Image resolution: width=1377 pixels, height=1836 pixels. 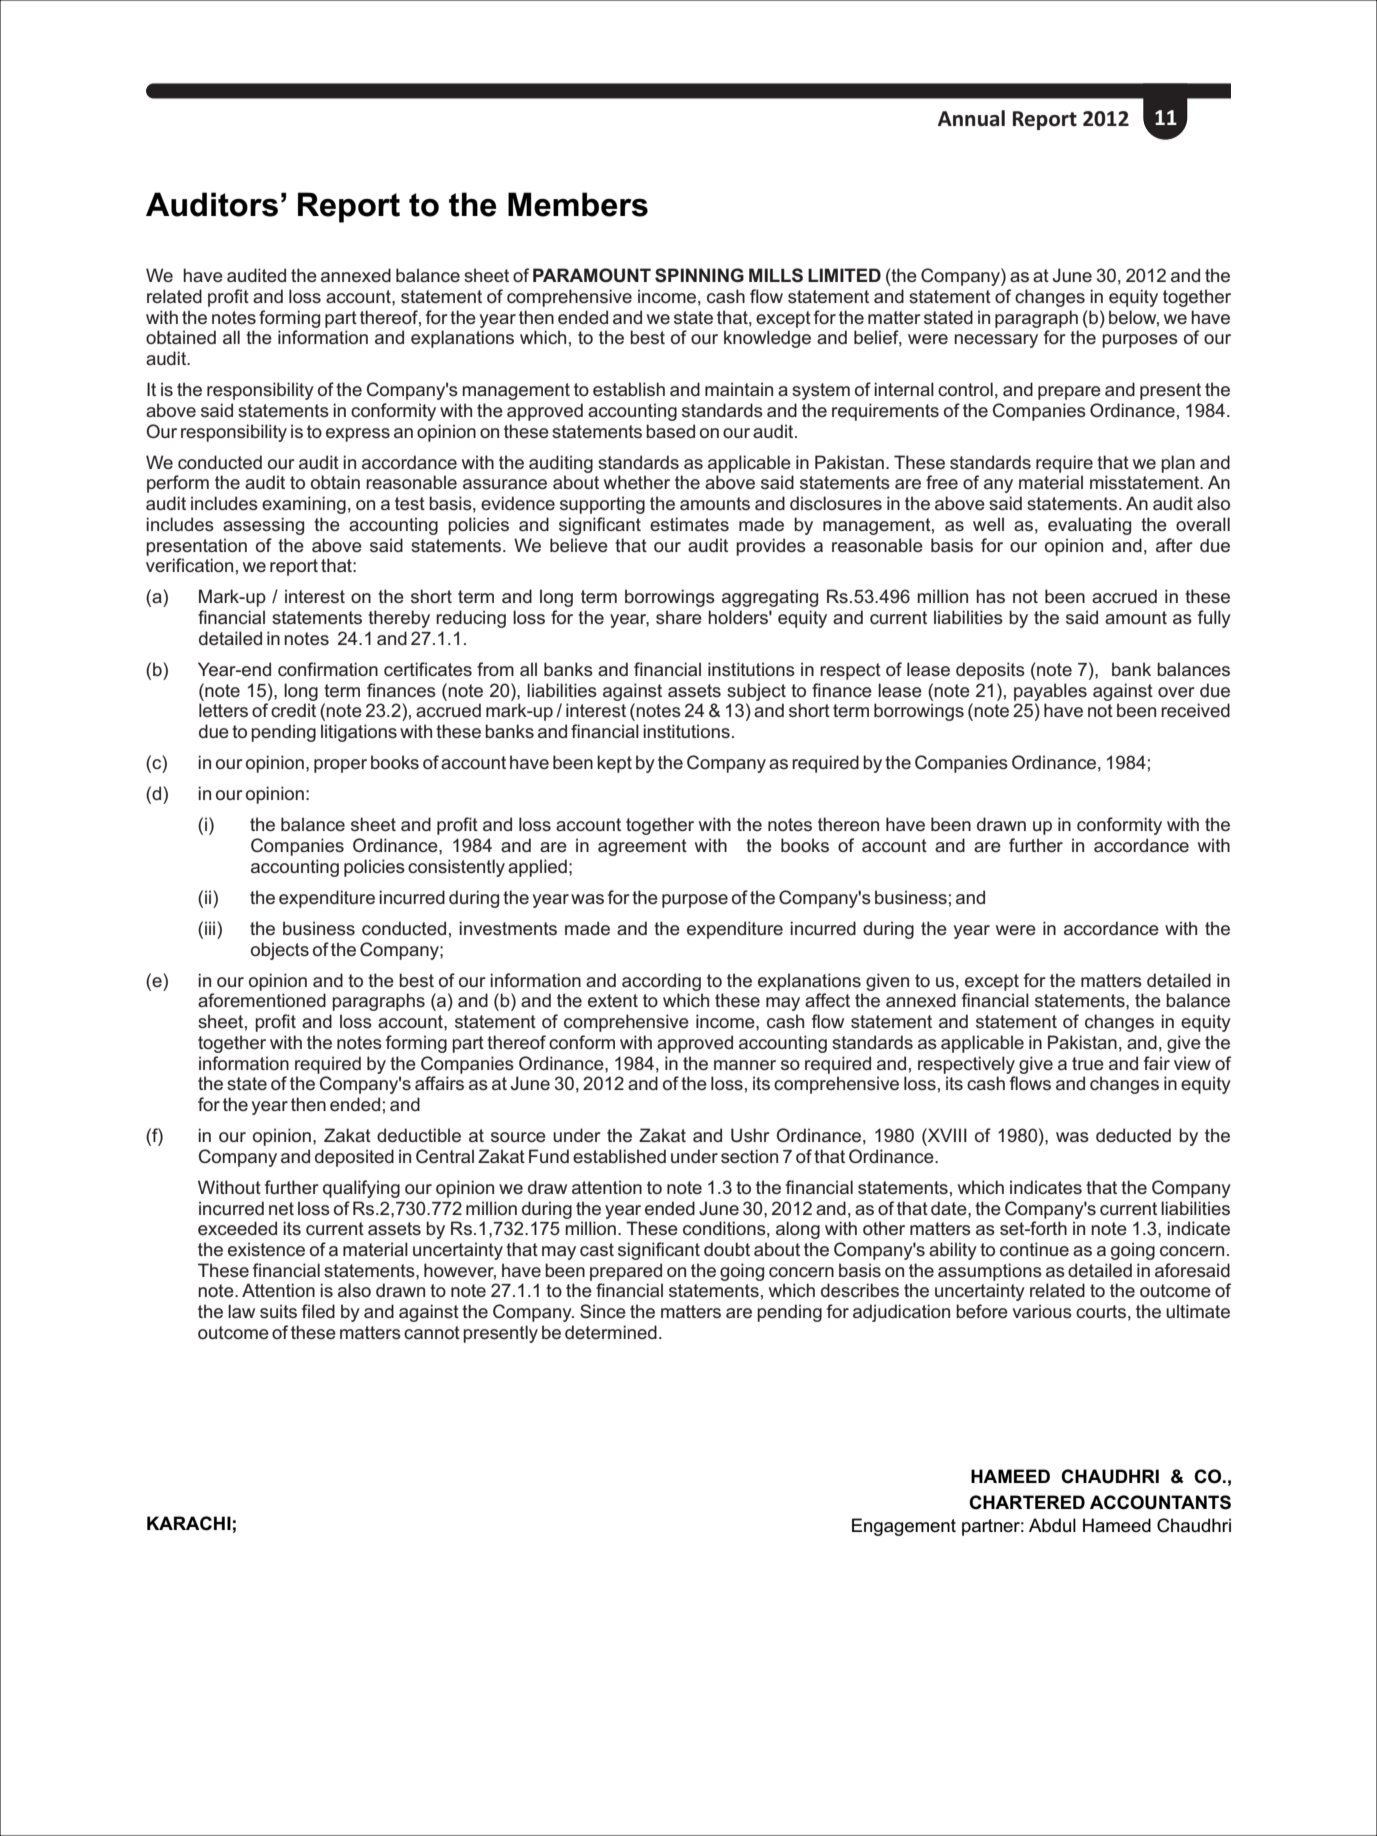 I want to click on continue, so click(x=1034, y=1249).
